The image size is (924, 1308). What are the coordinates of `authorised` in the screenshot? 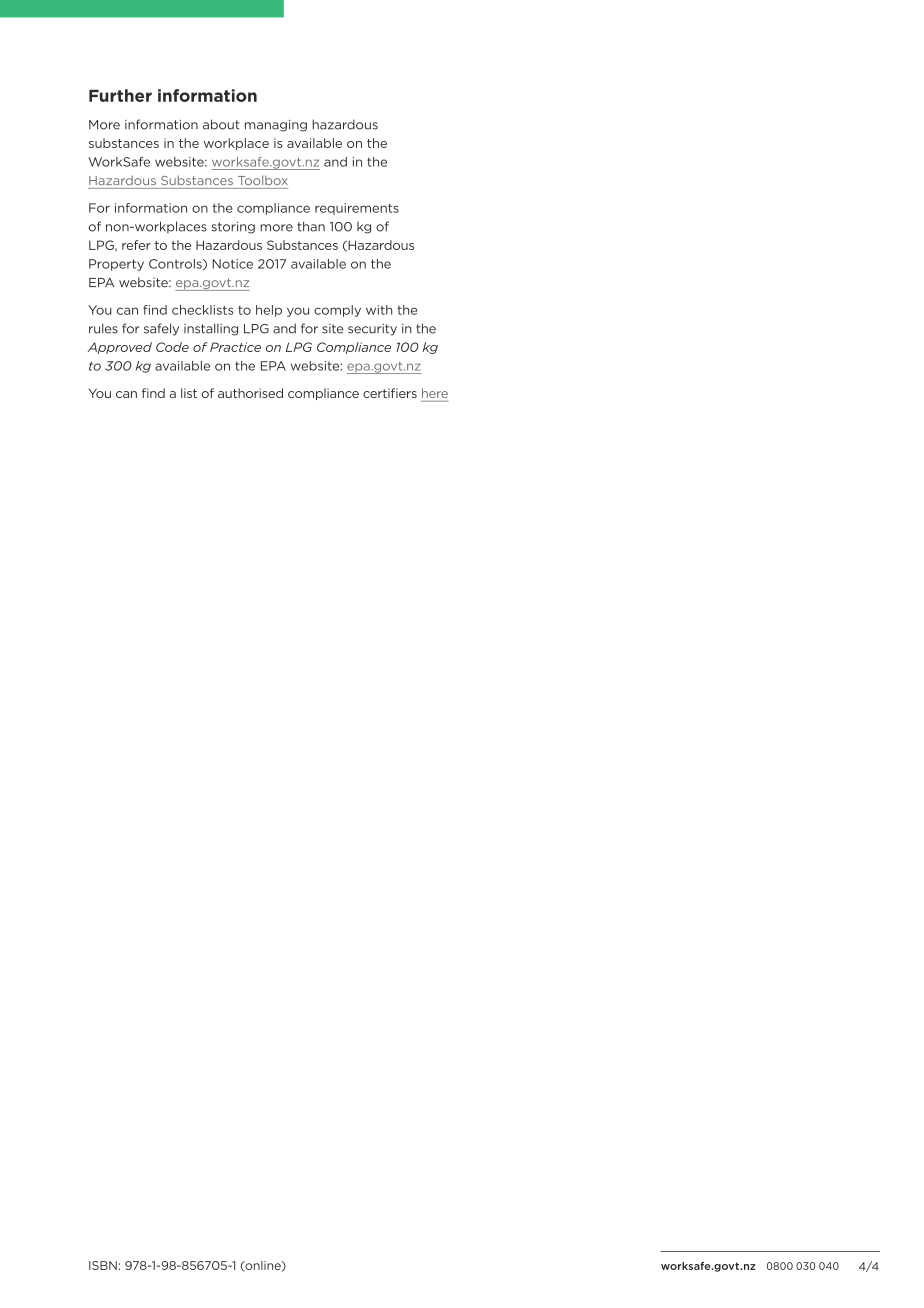 It's located at (250, 393).
